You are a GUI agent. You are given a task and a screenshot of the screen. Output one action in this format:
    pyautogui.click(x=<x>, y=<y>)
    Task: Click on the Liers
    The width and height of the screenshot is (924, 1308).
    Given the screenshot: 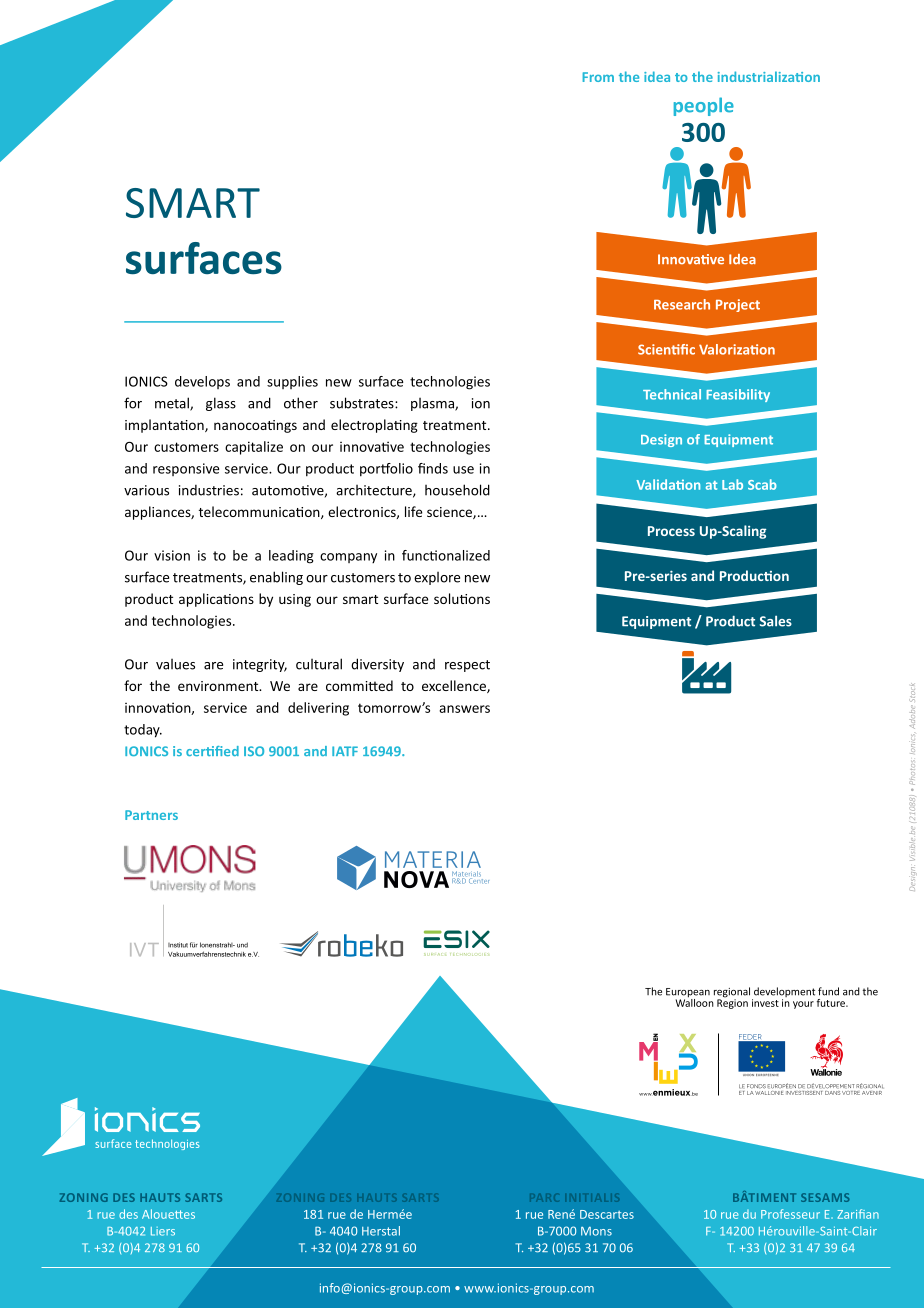 What is the action you would take?
    pyautogui.click(x=163, y=1231)
